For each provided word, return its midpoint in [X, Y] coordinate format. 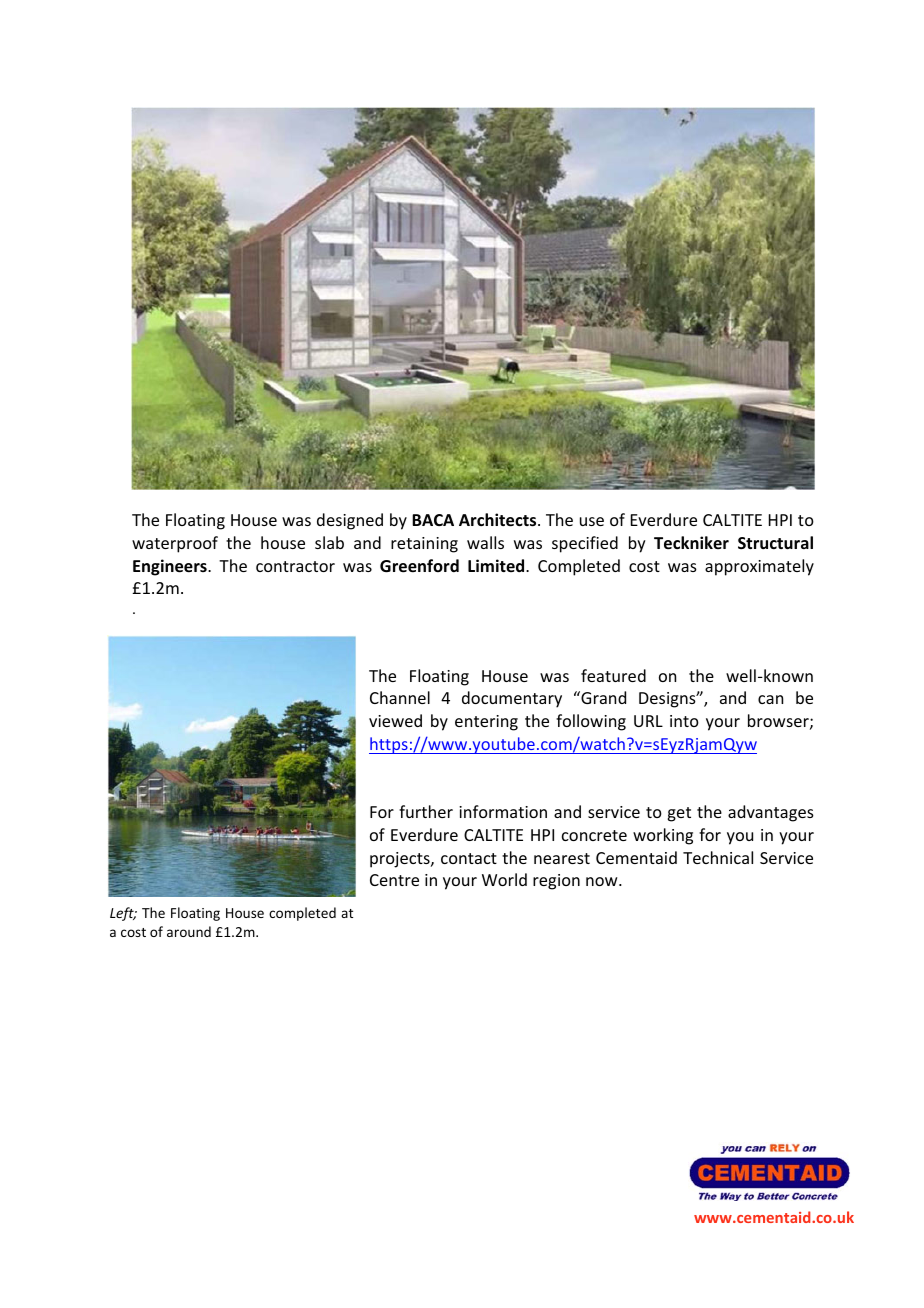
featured [613, 675]
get [679, 814]
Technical [718, 857]
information [503, 811]
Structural [775, 543]
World [504, 879]
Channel [400, 697]
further [426, 811]
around [189, 931]
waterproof [175, 544]
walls [485, 542]
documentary [512, 699]
